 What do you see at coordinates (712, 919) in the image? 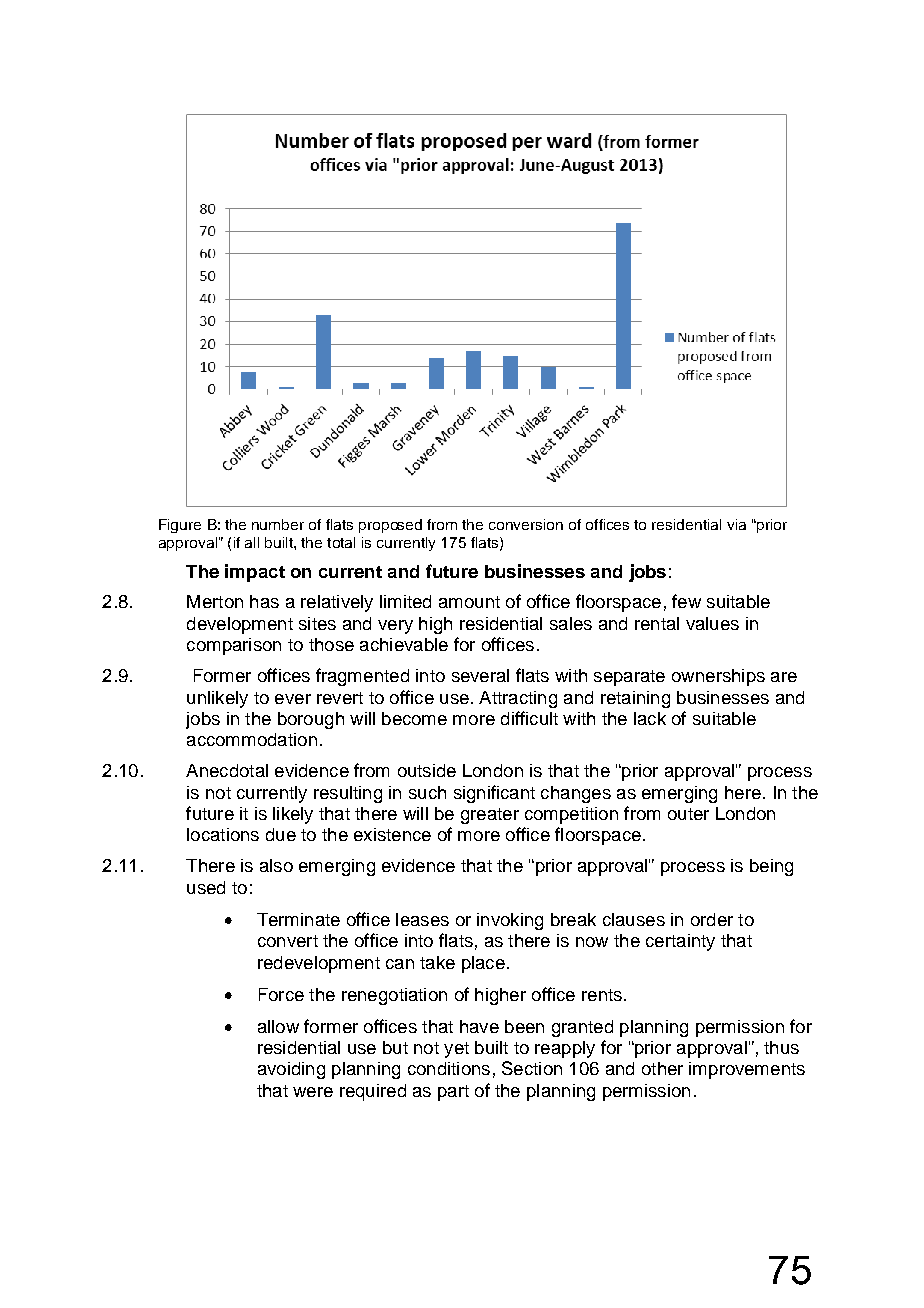
I see `order` at bounding box center [712, 919].
